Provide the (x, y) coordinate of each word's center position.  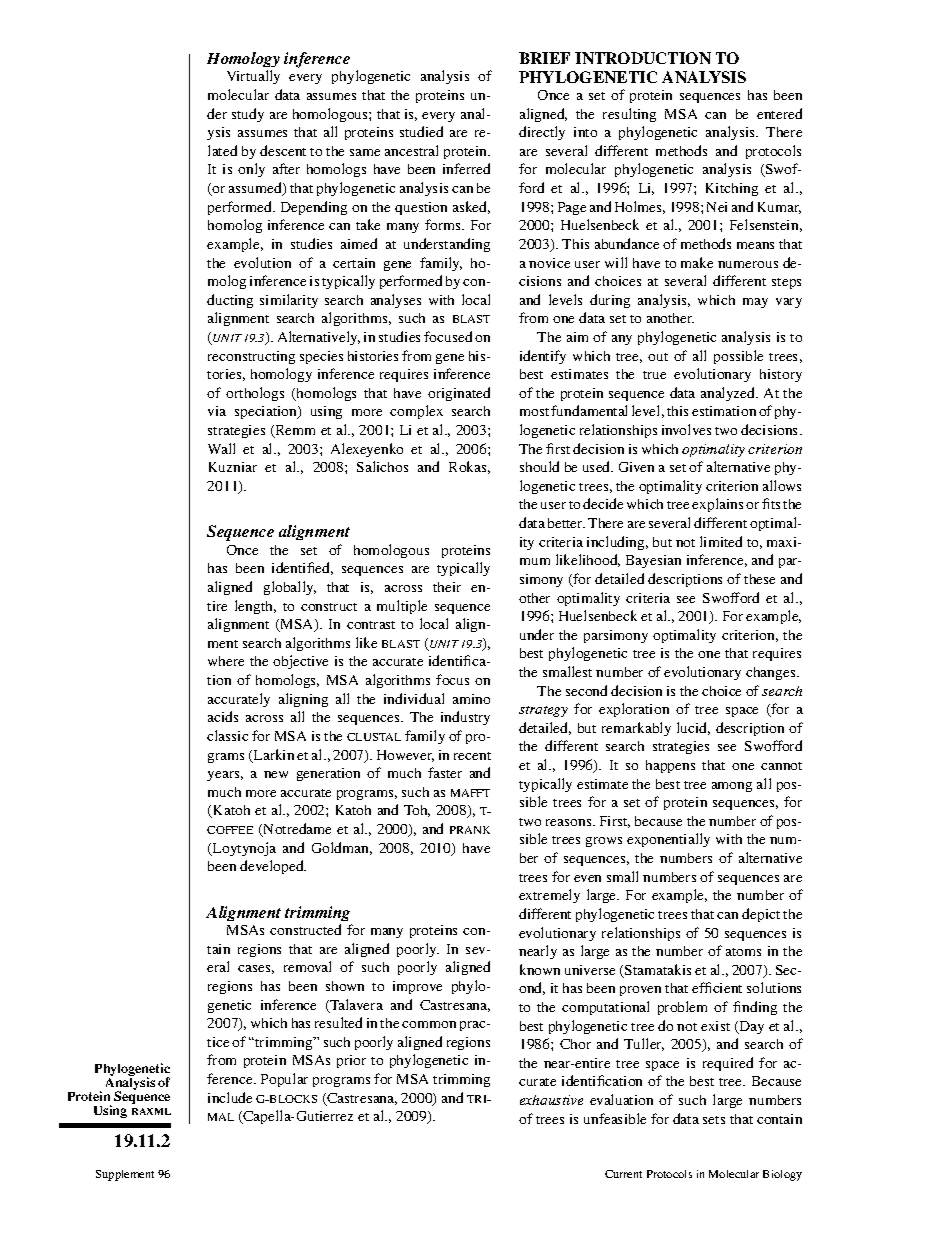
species (321, 357)
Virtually (253, 77)
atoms (743, 952)
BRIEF (544, 58)
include (230, 1097)
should (539, 466)
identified (302, 568)
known (540, 969)
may (755, 303)
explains (717, 505)
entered (779, 113)
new (276, 774)
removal (307, 966)
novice (549, 263)
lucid (693, 728)
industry (465, 718)
